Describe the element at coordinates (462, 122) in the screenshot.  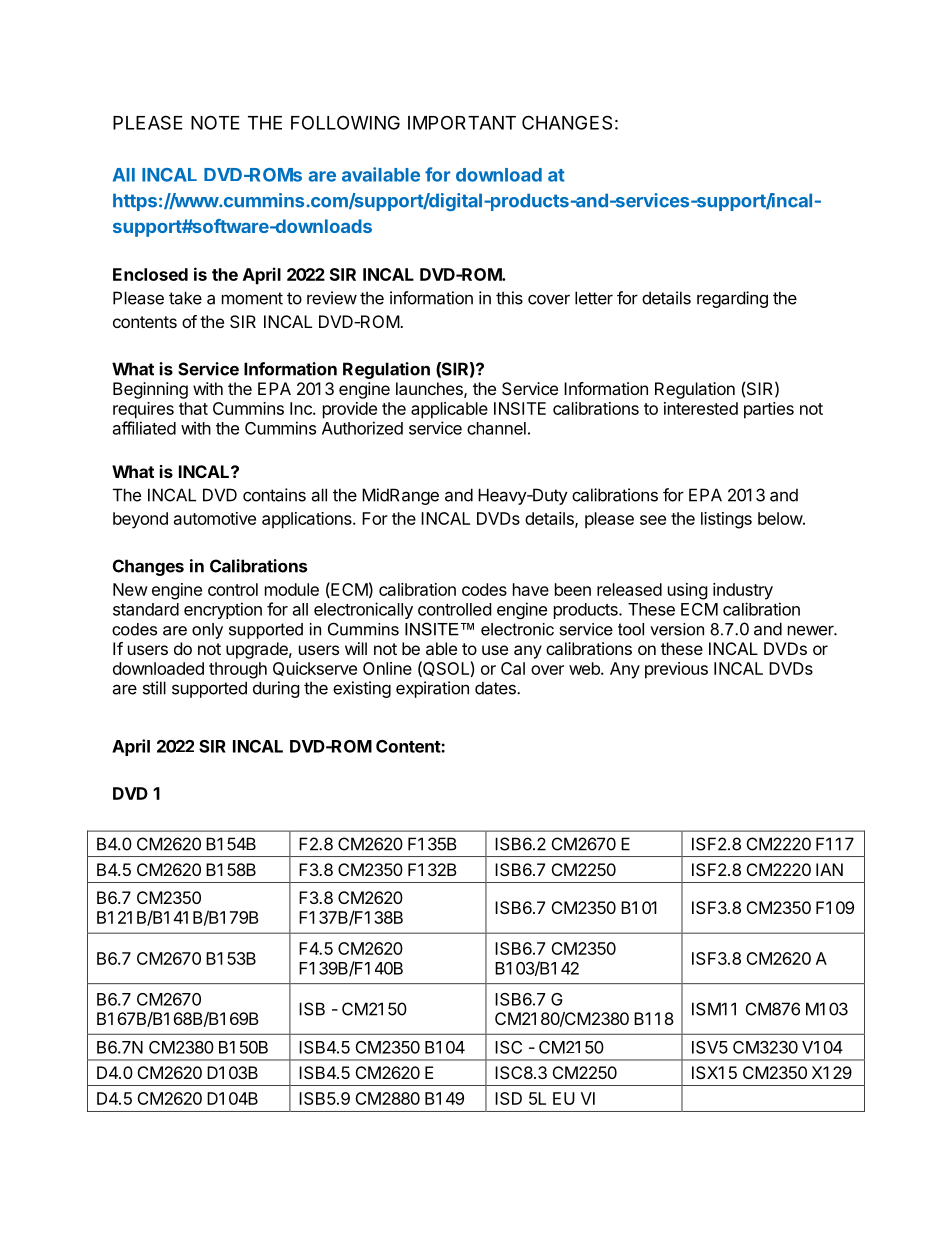
I see `IMPORTANT` at that location.
